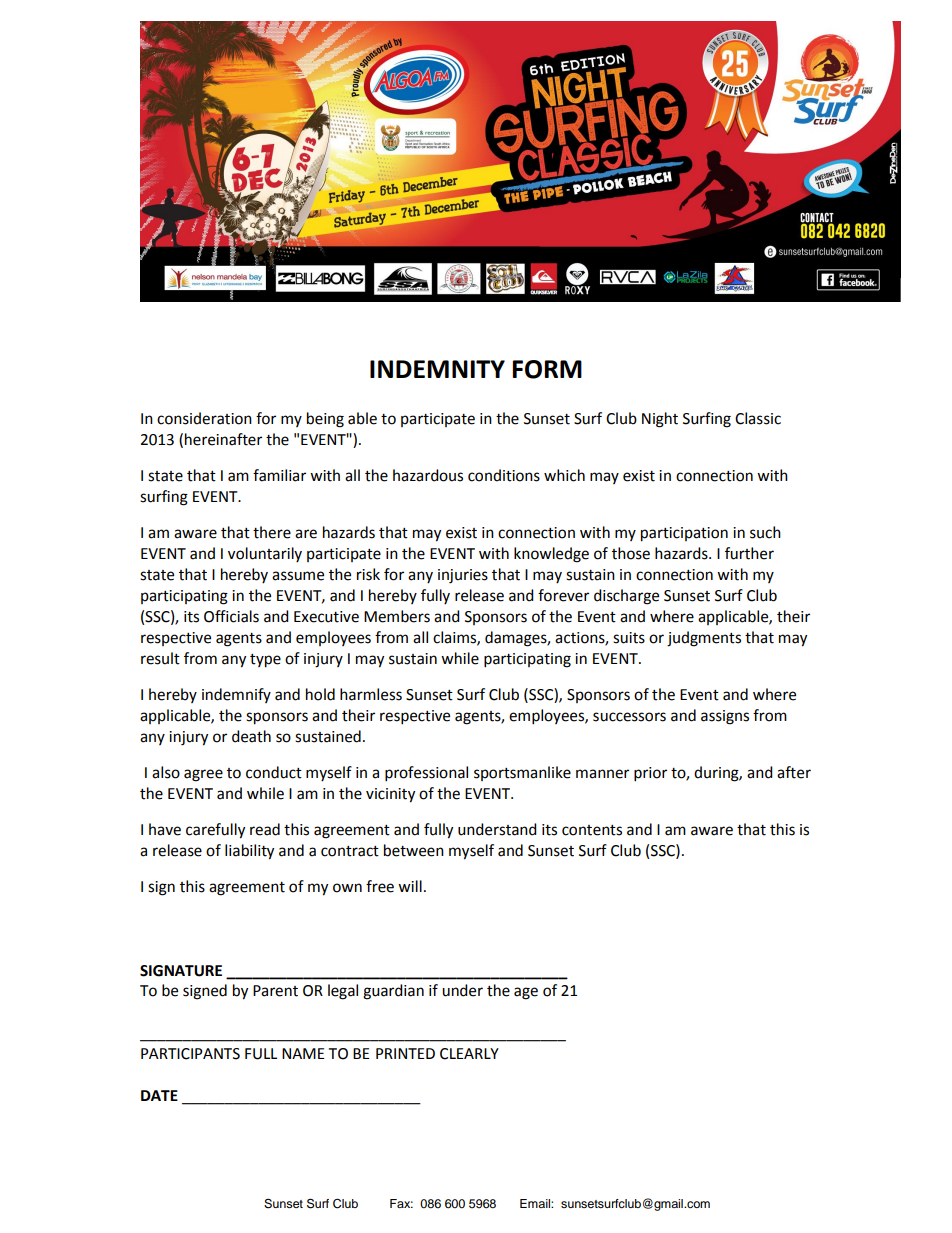 The width and height of the screenshot is (952, 1233). I want to click on Members, so click(397, 616).
